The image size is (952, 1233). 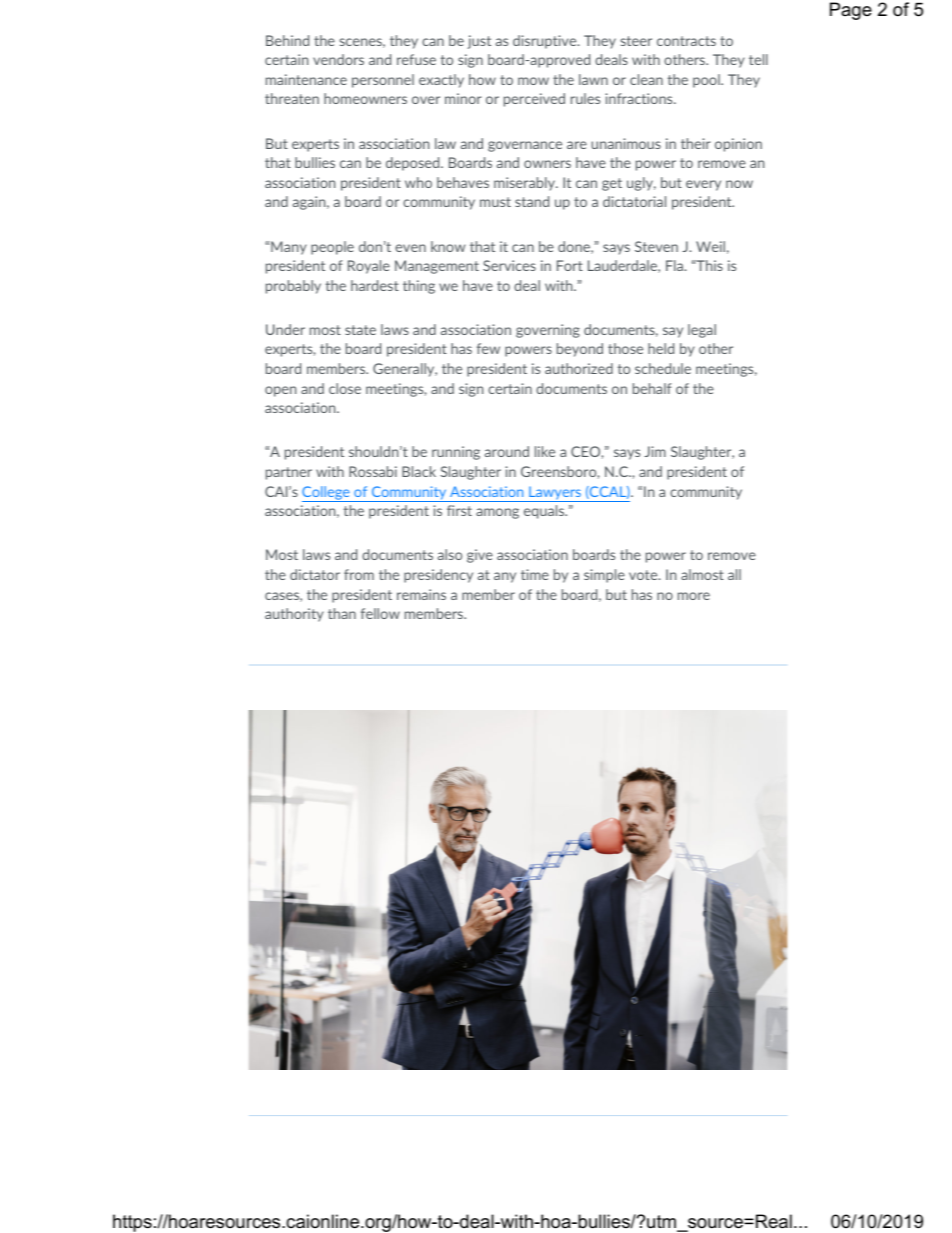 I want to click on opinion, so click(x=738, y=145).
